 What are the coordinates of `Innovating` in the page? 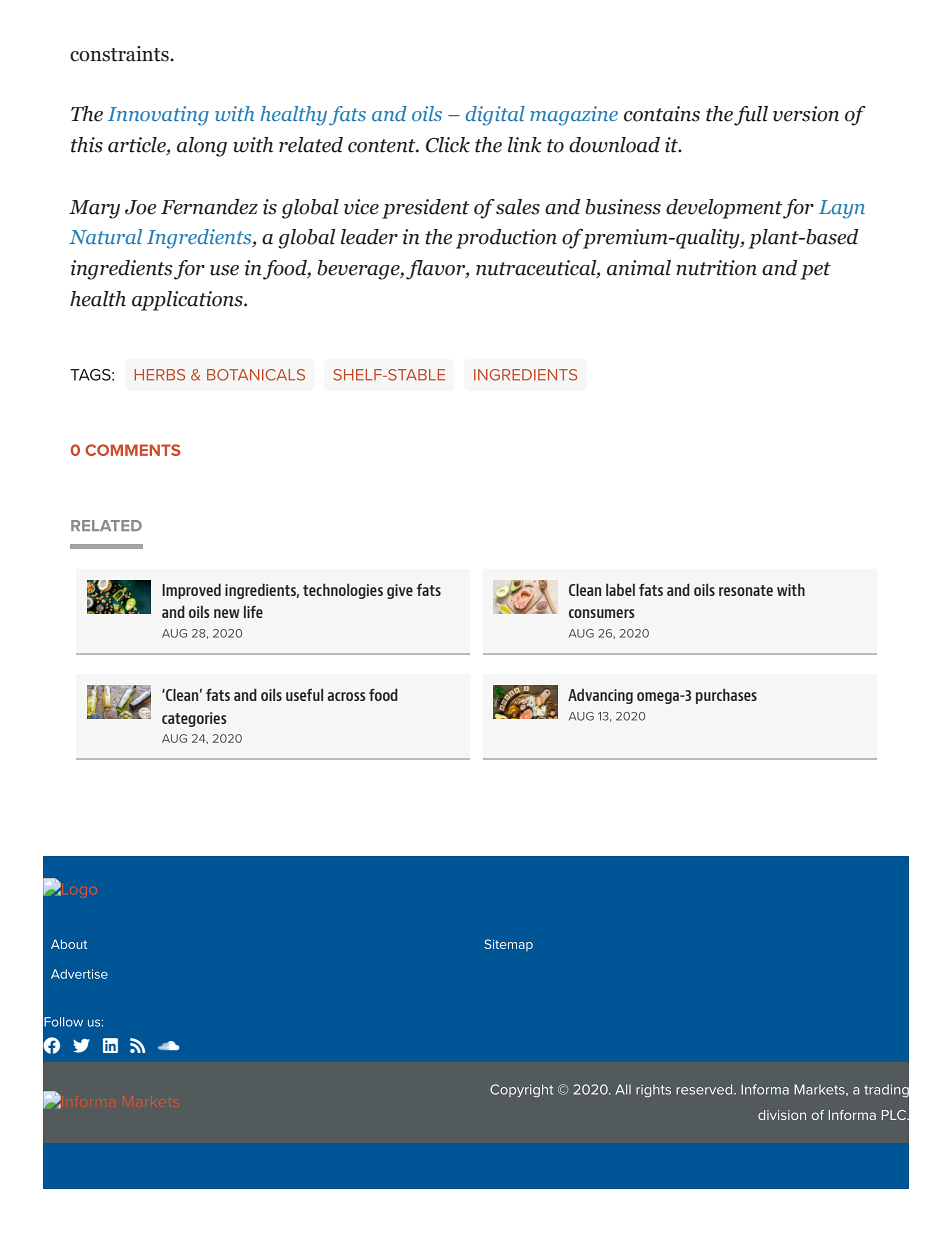 It's located at (158, 116).
